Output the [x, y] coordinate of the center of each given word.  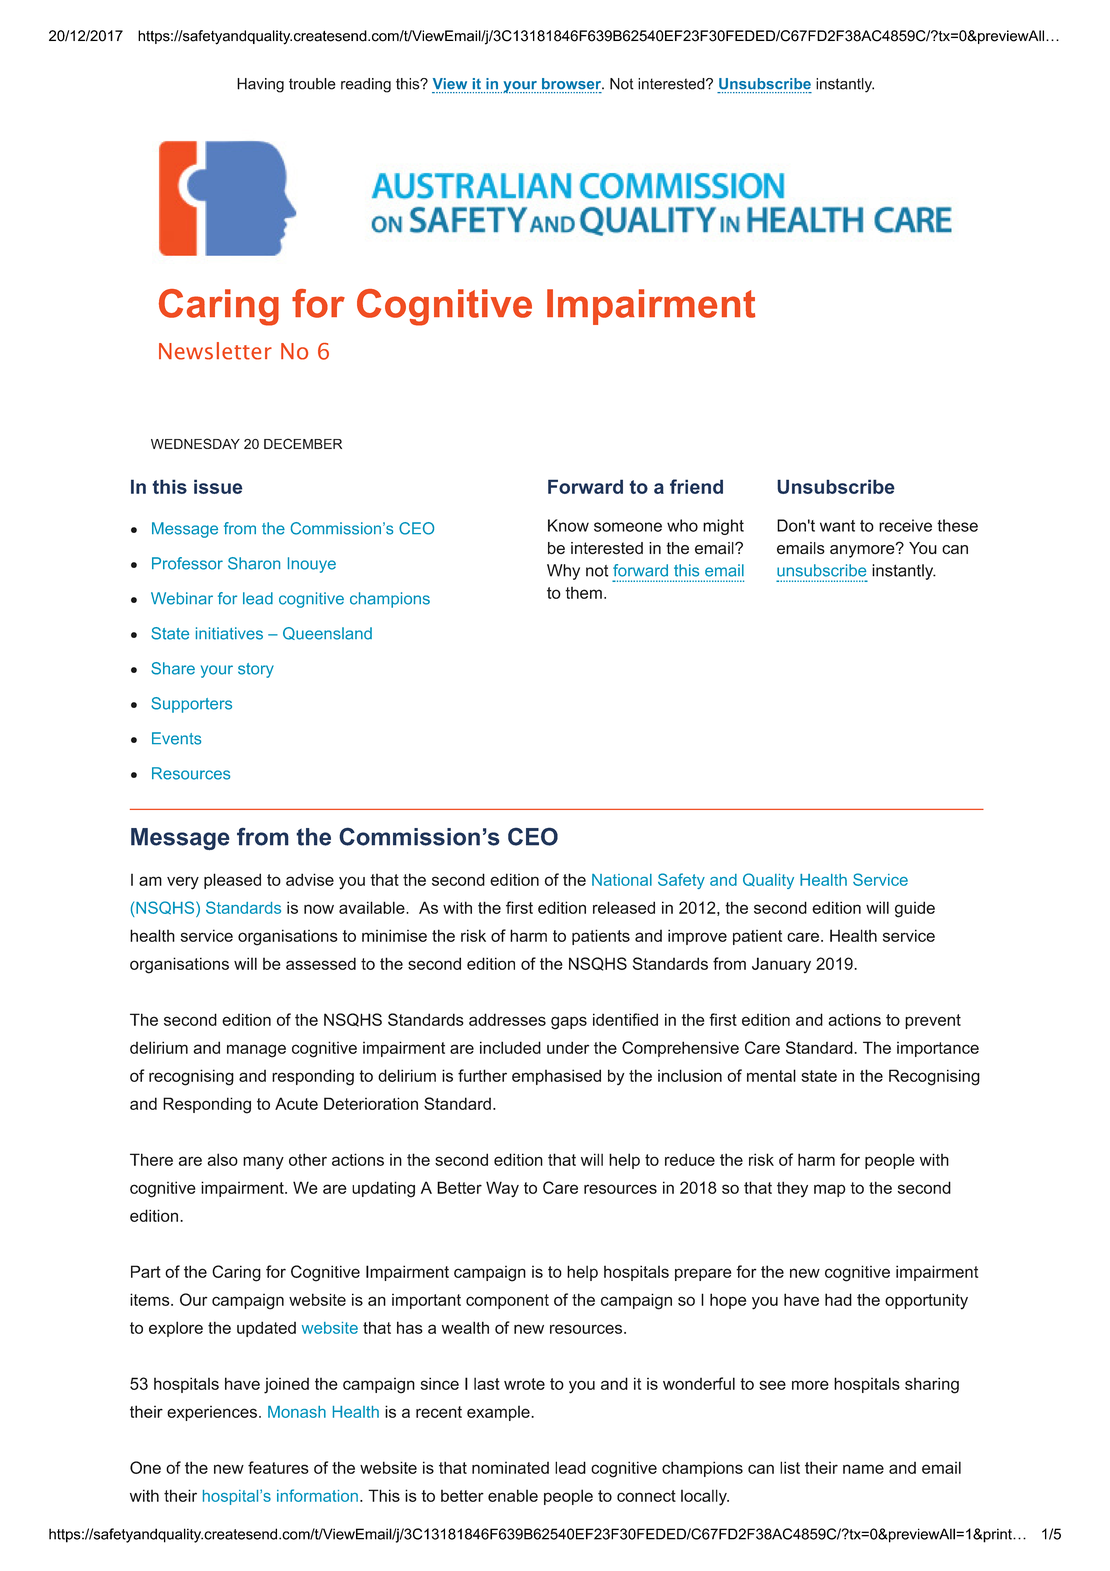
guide [915, 909]
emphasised [556, 1077]
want [837, 526]
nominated [510, 1468]
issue [218, 486]
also [222, 1159]
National [622, 880]
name [863, 1469]
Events [176, 738]
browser [572, 83]
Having [260, 85]
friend [696, 486]
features [278, 1467]
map [830, 1190]
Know [568, 525]
